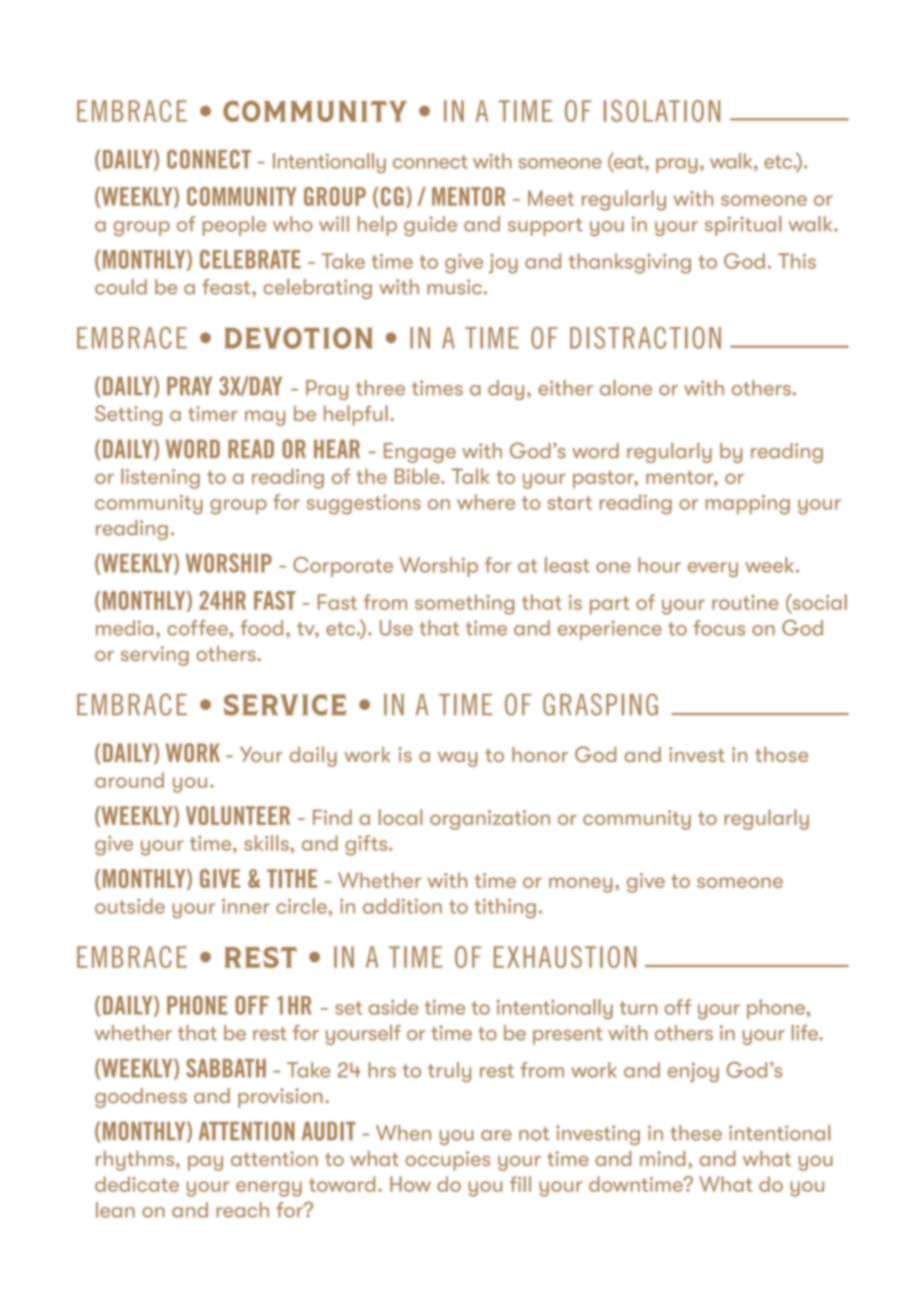  What do you see at coordinates (447, 1161) in the image?
I see `occupies` at bounding box center [447, 1161].
